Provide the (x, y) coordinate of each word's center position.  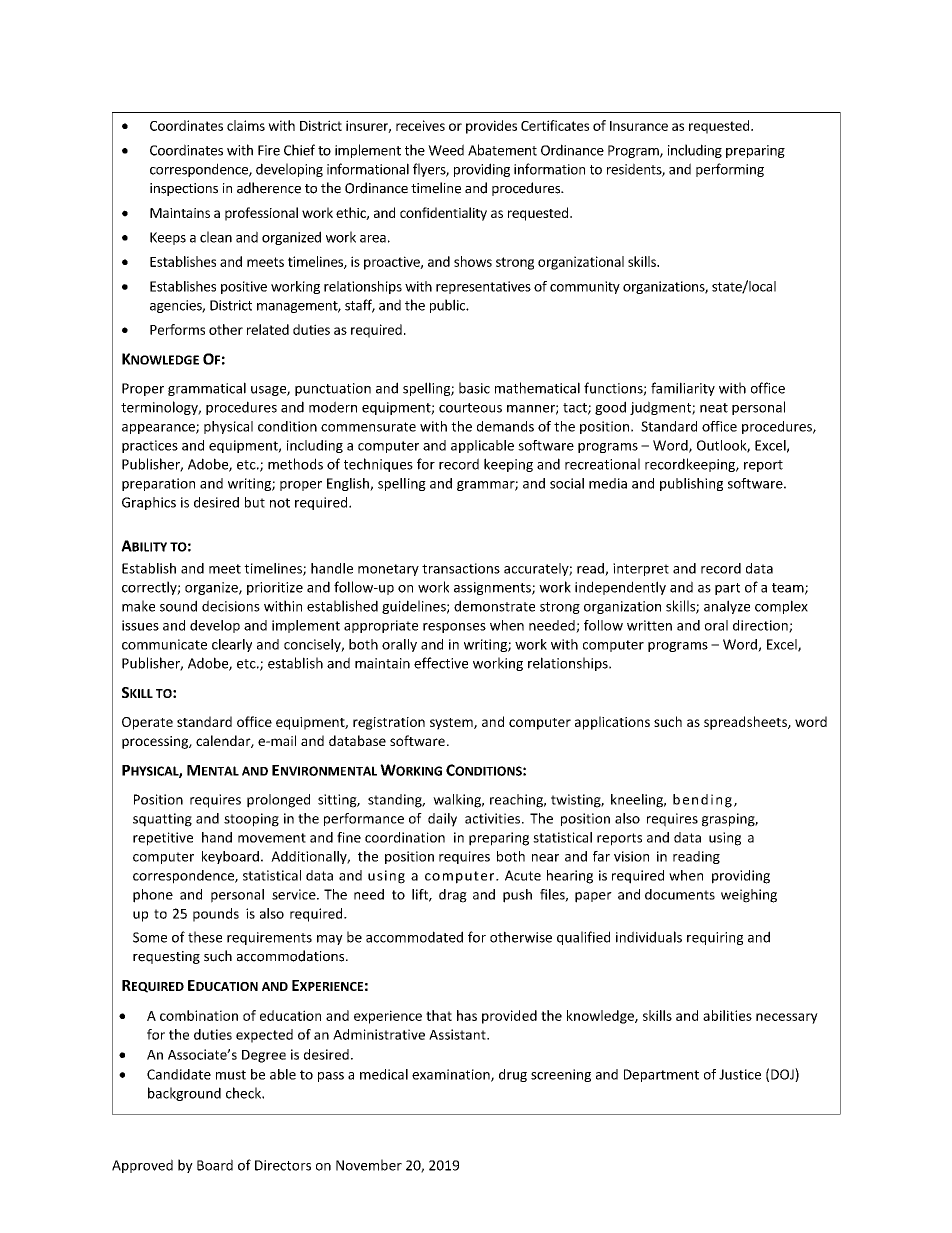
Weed (446, 150)
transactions (461, 568)
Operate (147, 723)
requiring (715, 938)
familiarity (683, 389)
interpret (641, 569)
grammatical (207, 389)
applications (612, 723)
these (205, 937)
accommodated (414, 937)
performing (730, 170)
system (452, 724)
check (244, 1093)
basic (474, 388)
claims (246, 125)
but (255, 502)
